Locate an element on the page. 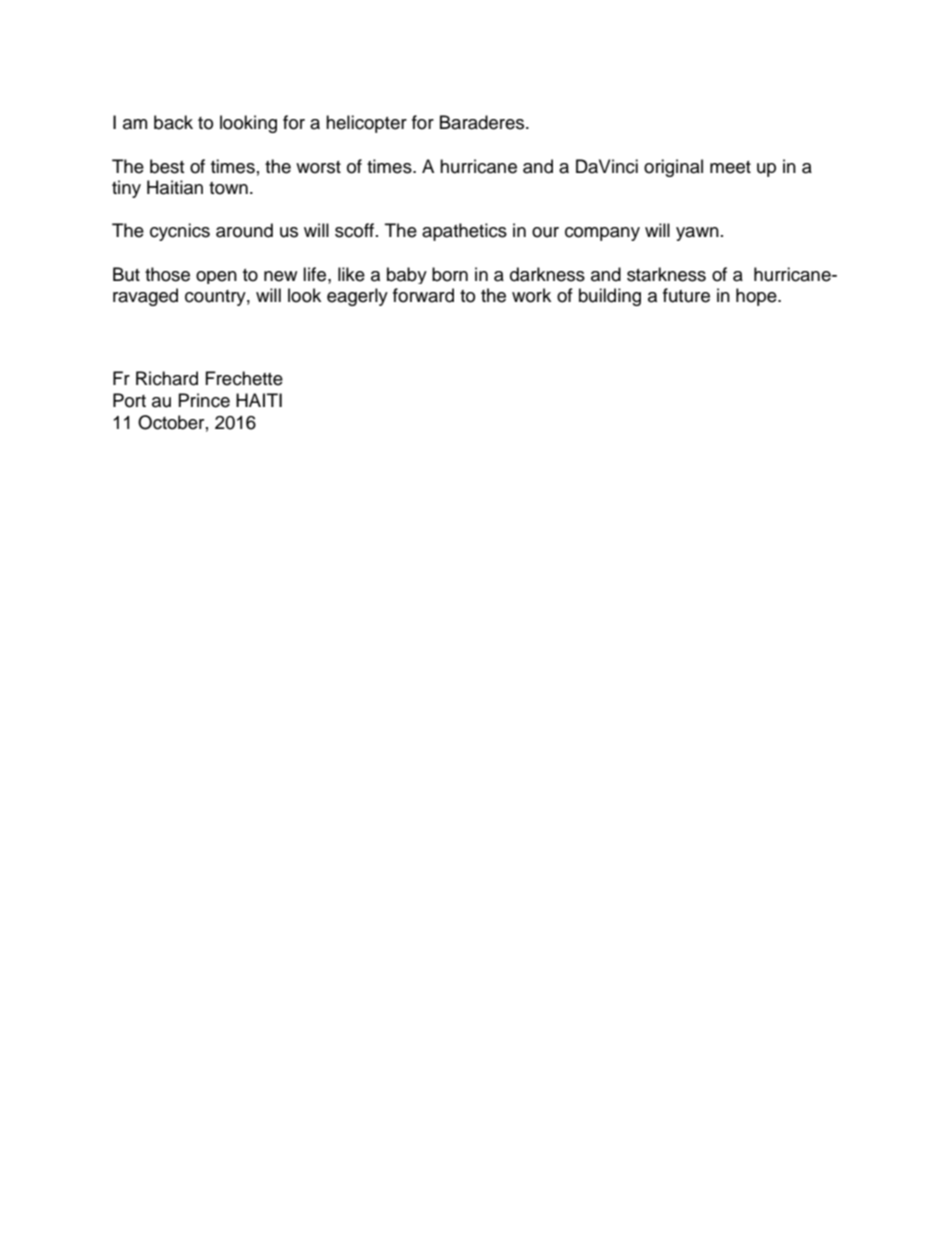 The image size is (952, 1233). town is located at coordinates (228, 188).
